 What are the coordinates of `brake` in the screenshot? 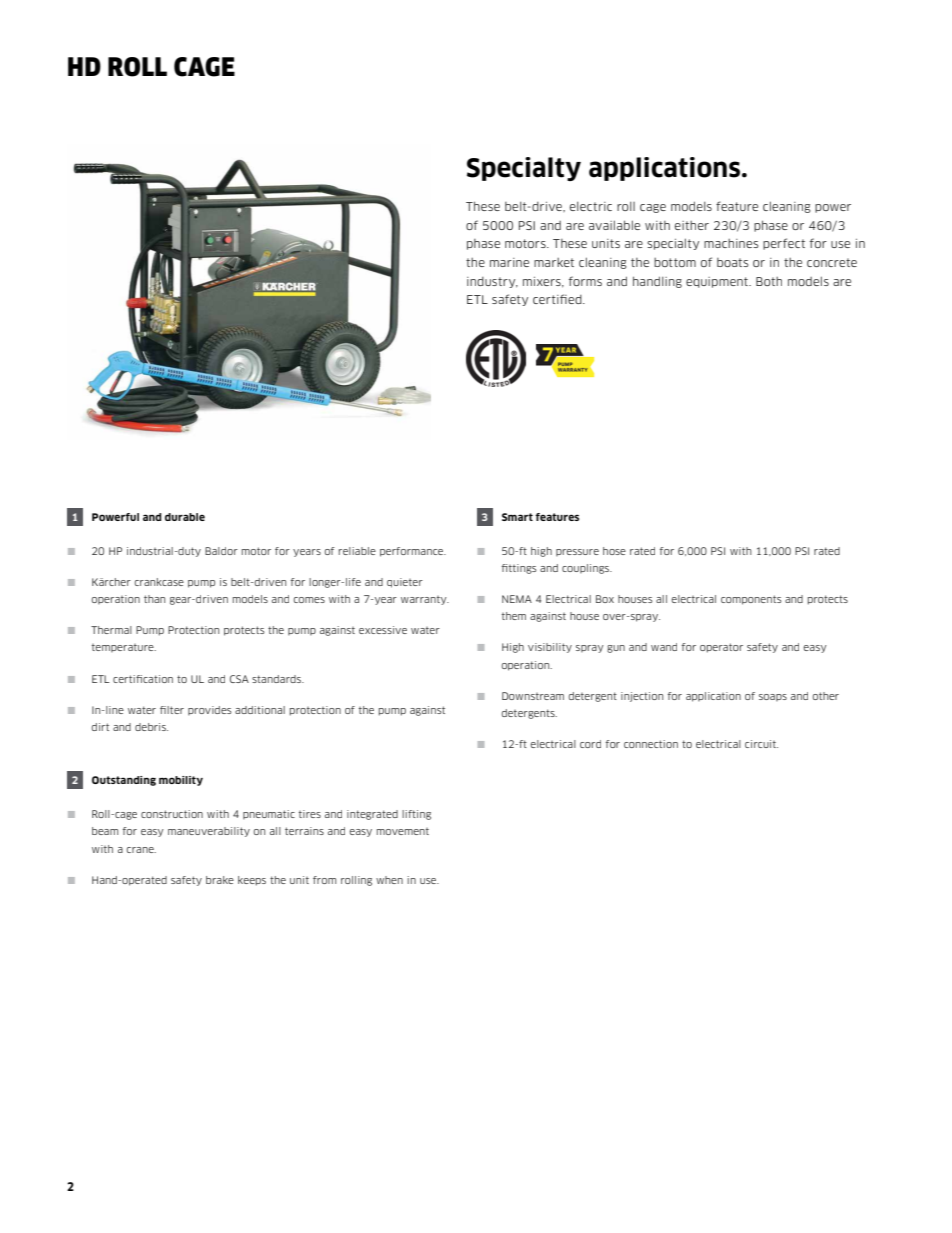 It's located at (220, 880).
